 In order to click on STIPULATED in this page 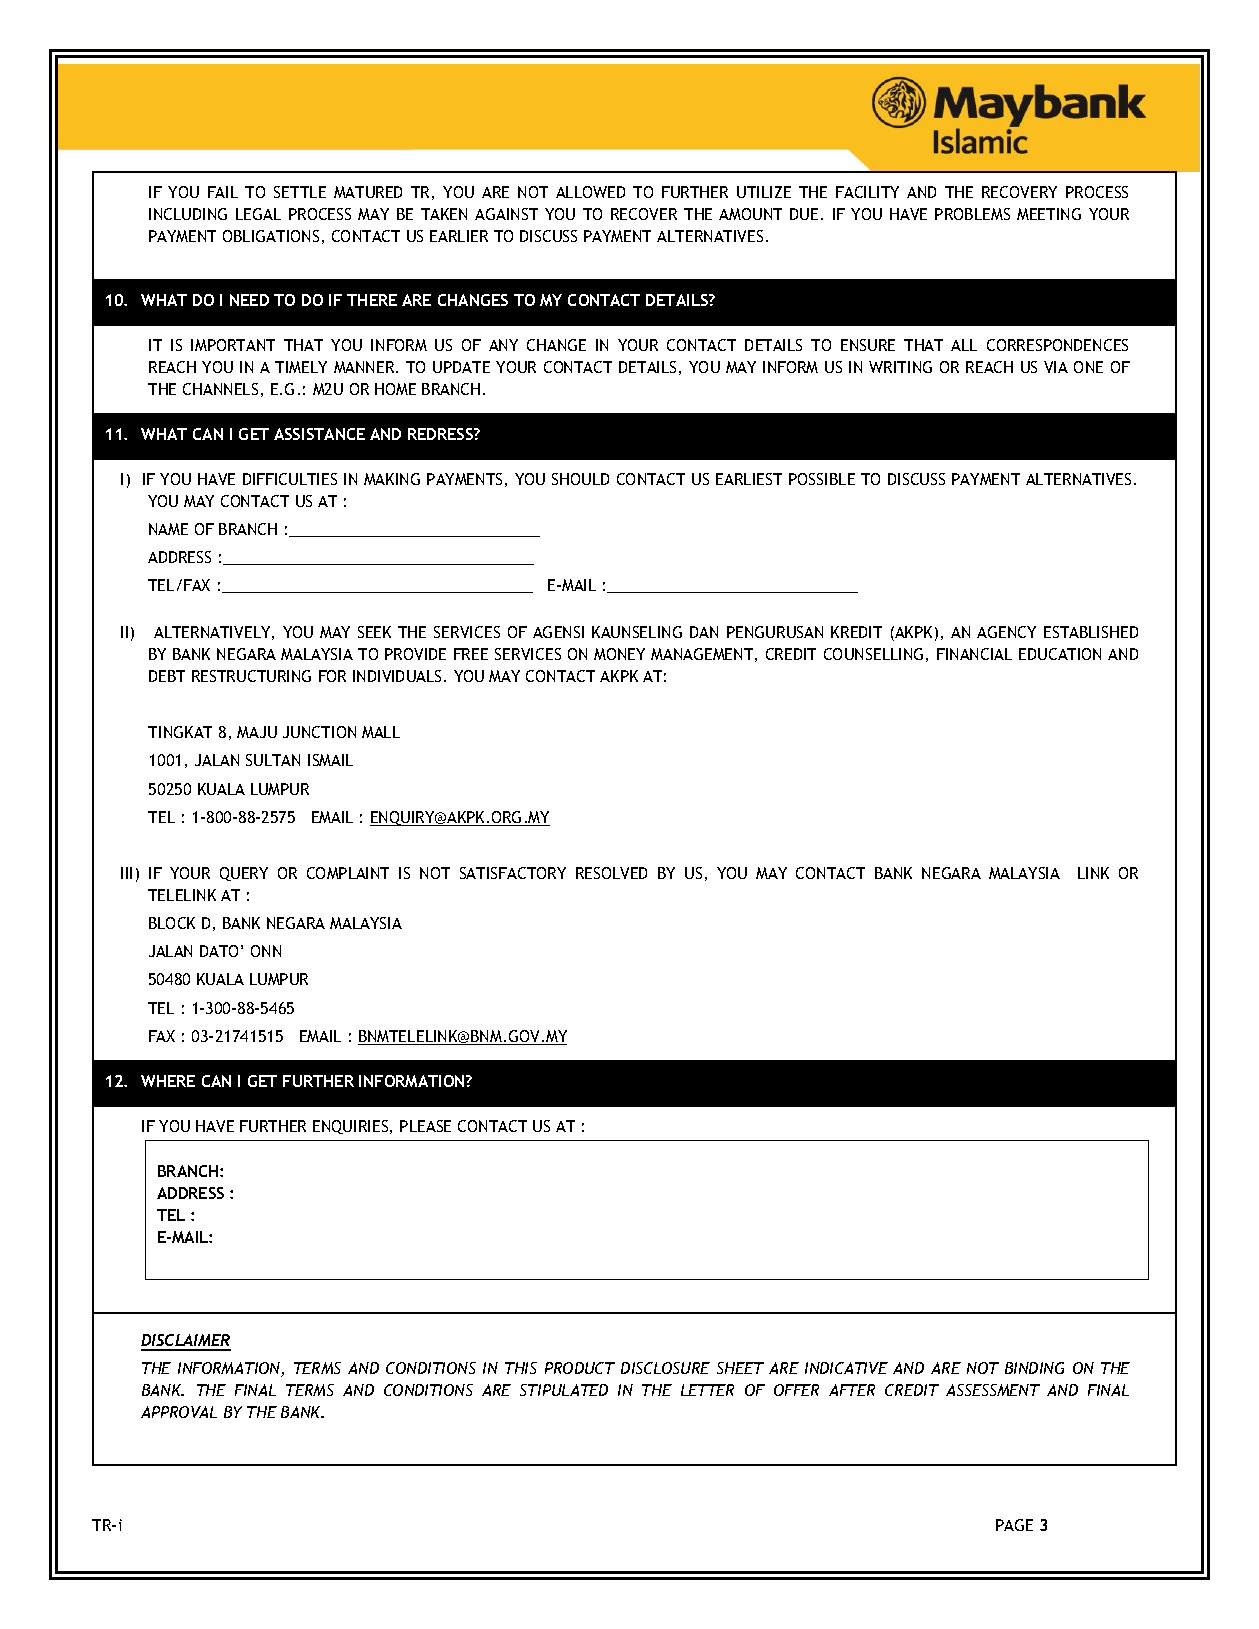, I will do `click(564, 1390)`.
